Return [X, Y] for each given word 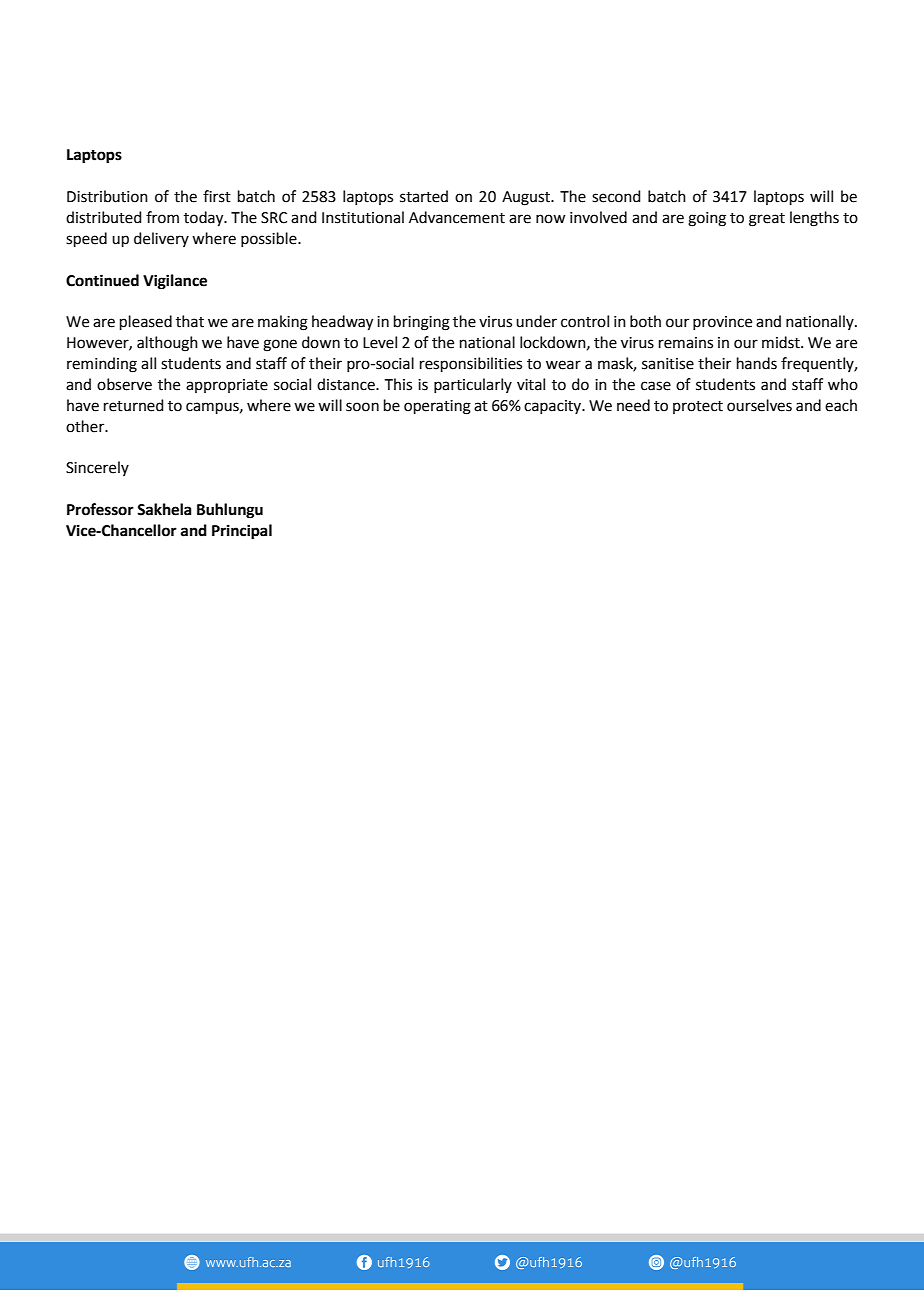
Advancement [457, 217]
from [162, 217]
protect [698, 407]
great [767, 220]
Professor [100, 509]
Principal [242, 532]
